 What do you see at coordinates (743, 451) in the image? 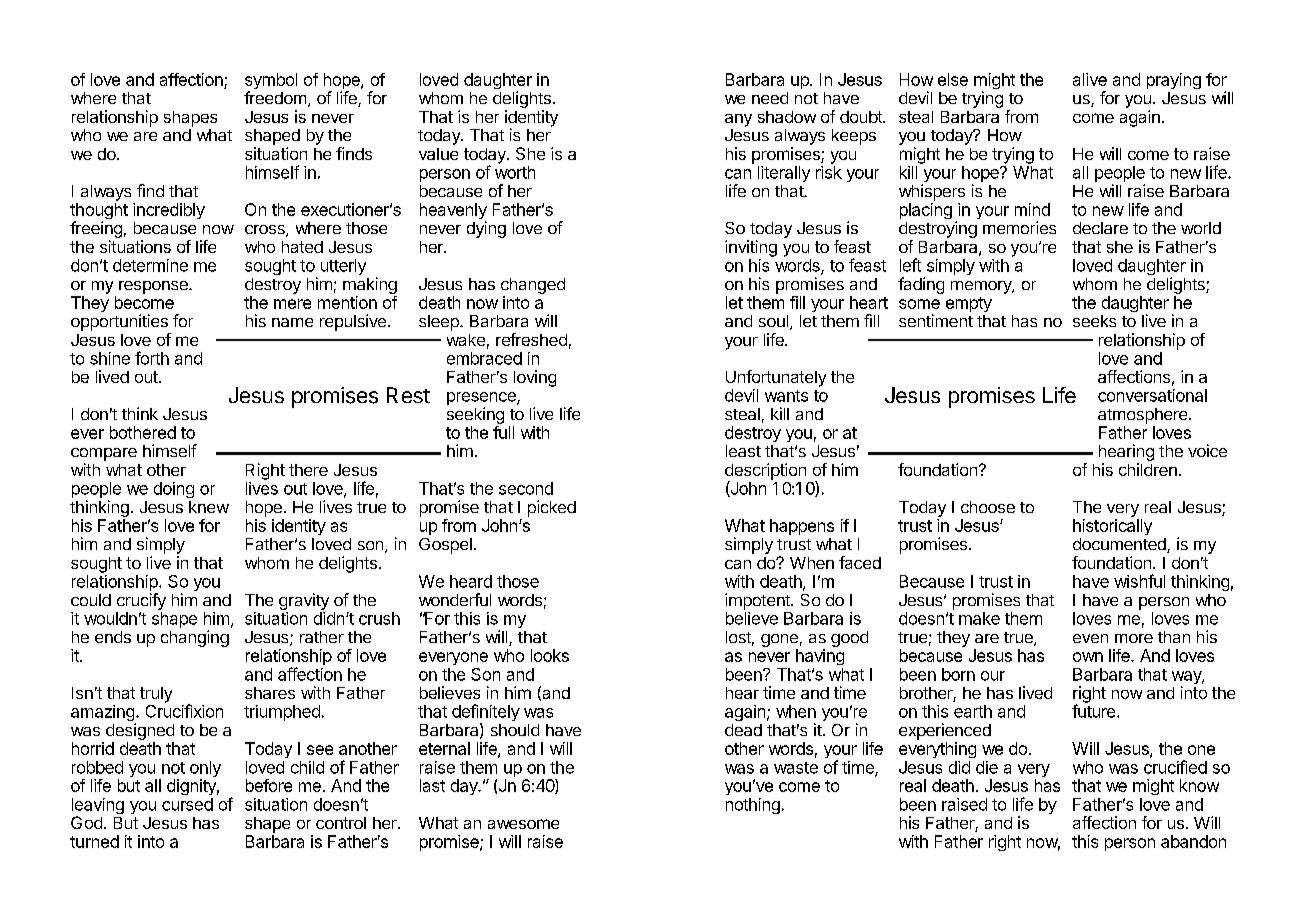
I see `least` at bounding box center [743, 451].
